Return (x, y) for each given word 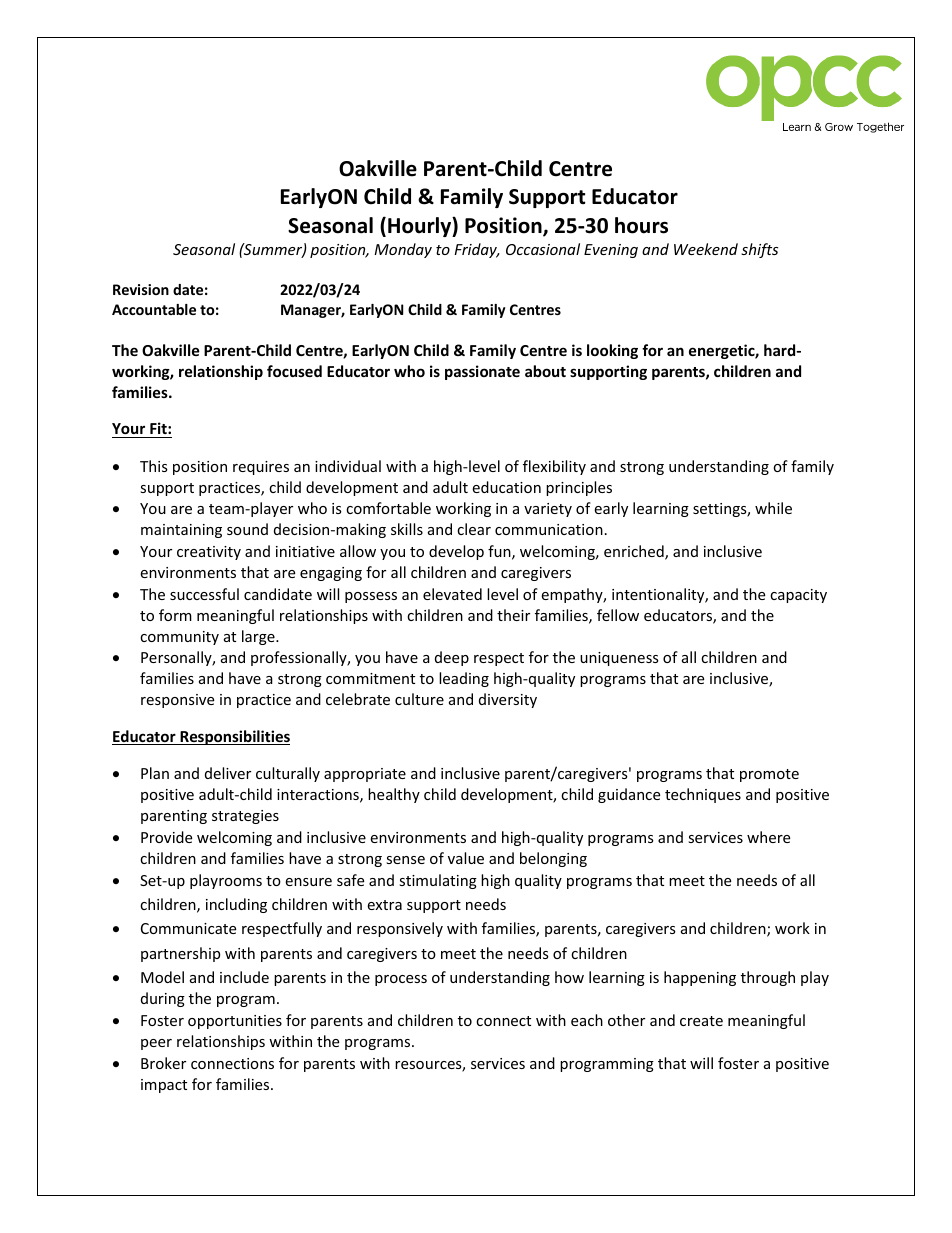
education (506, 487)
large (259, 637)
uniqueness (619, 659)
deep (452, 658)
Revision (141, 289)
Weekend (706, 249)
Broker (163, 1063)
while (773, 508)
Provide (166, 837)
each (587, 1020)
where (768, 837)
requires (261, 468)
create (701, 1021)
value (466, 858)
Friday (476, 250)
